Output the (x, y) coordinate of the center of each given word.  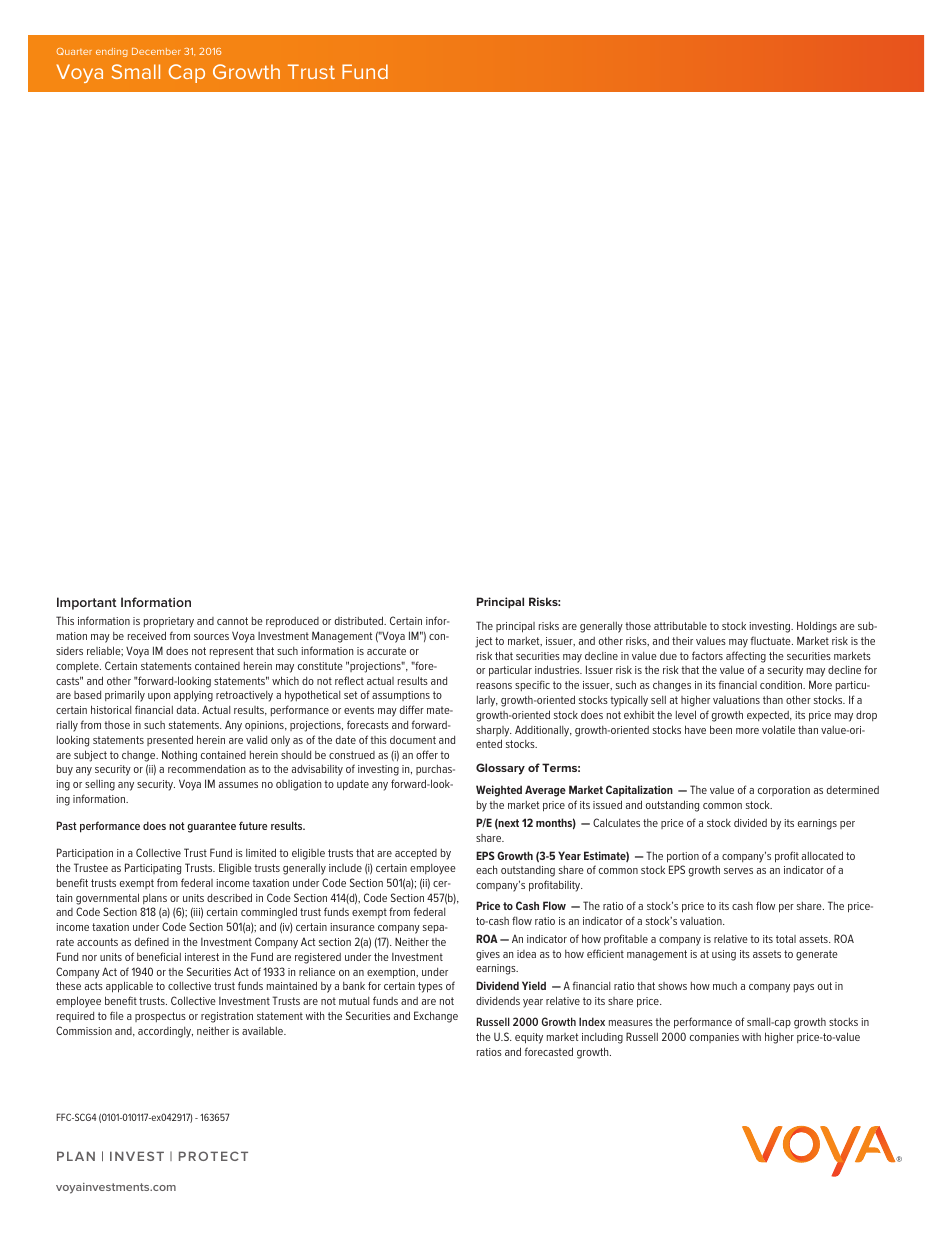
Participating (153, 869)
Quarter (74, 51)
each (486, 869)
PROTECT (213, 1156)
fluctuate (772, 640)
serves (738, 871)
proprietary (169, 622)
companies (714, 1038)
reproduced (292, 622)
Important (87, 603)
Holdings (817, 627)
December (156, 51)
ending (112, 52)
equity (529, 1038)
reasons (494, 686)
